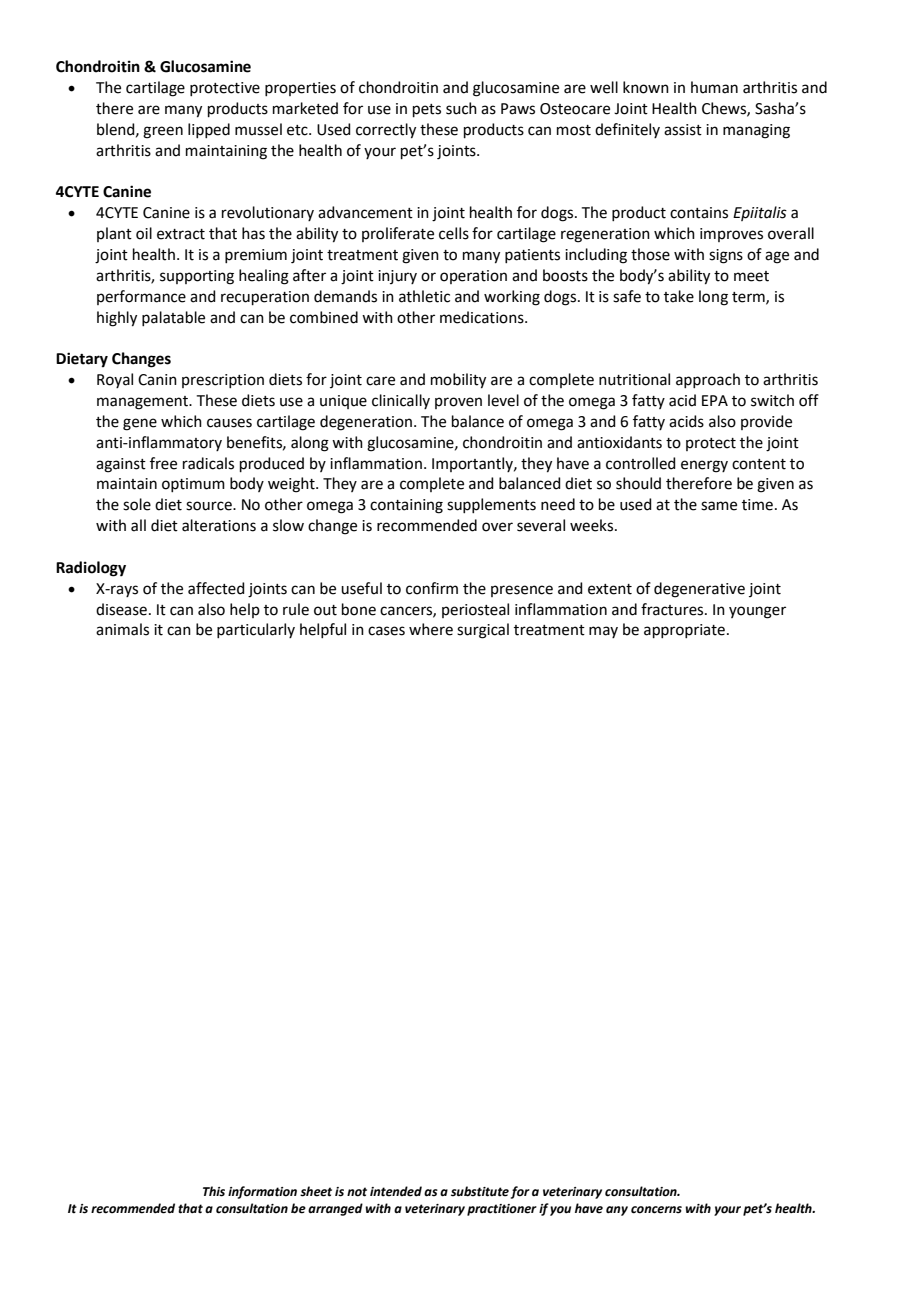 The image size is (924, 1308). I want to click on substitute, so click(480, 1191).
